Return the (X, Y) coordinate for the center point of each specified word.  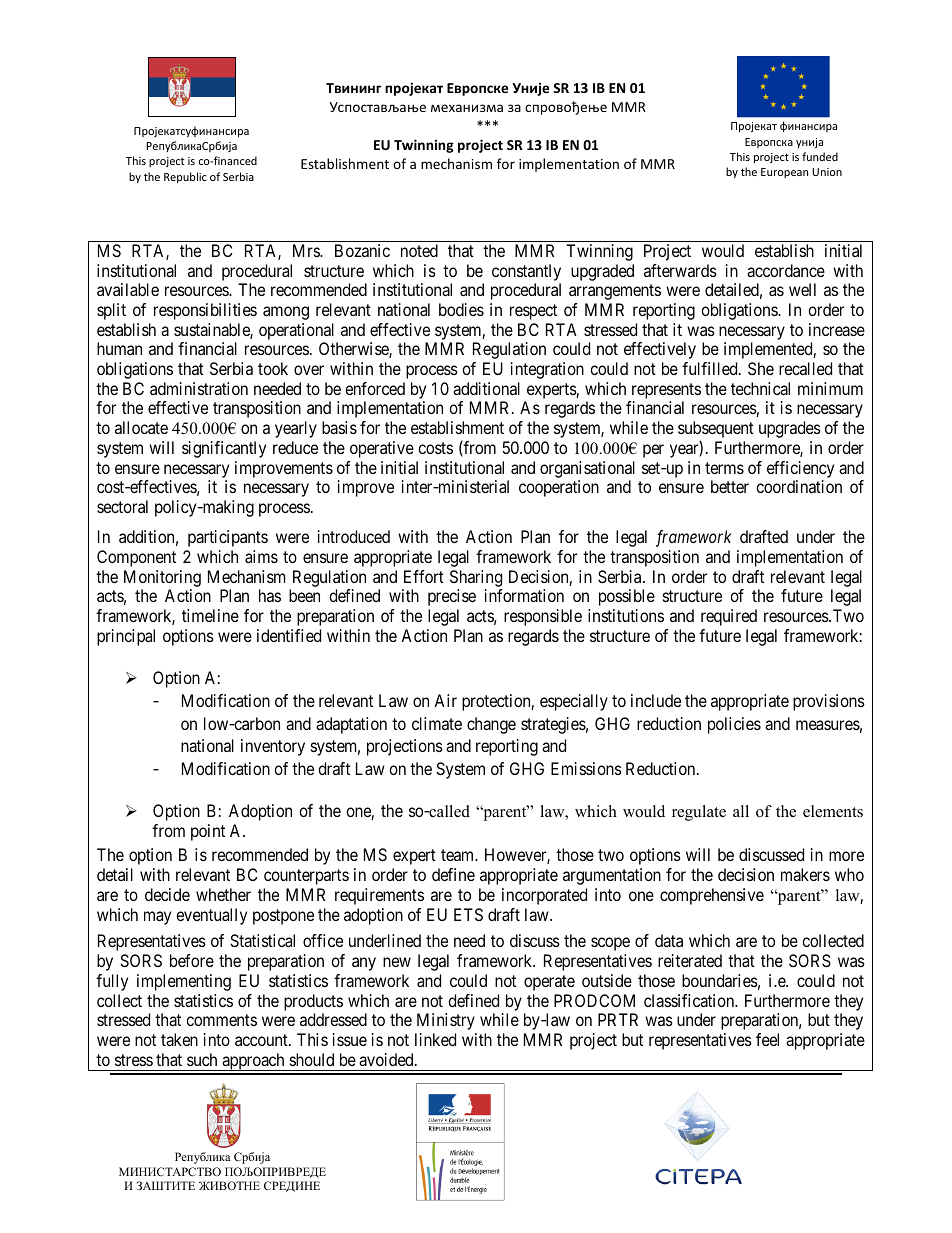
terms (724, 468)
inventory (273, 747)
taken (179, 1039)
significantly (224, 449)
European (784, 173)
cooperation (559, 488)
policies (734, 725)
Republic (185, 177)
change (491, 725)
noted (419, 250)
